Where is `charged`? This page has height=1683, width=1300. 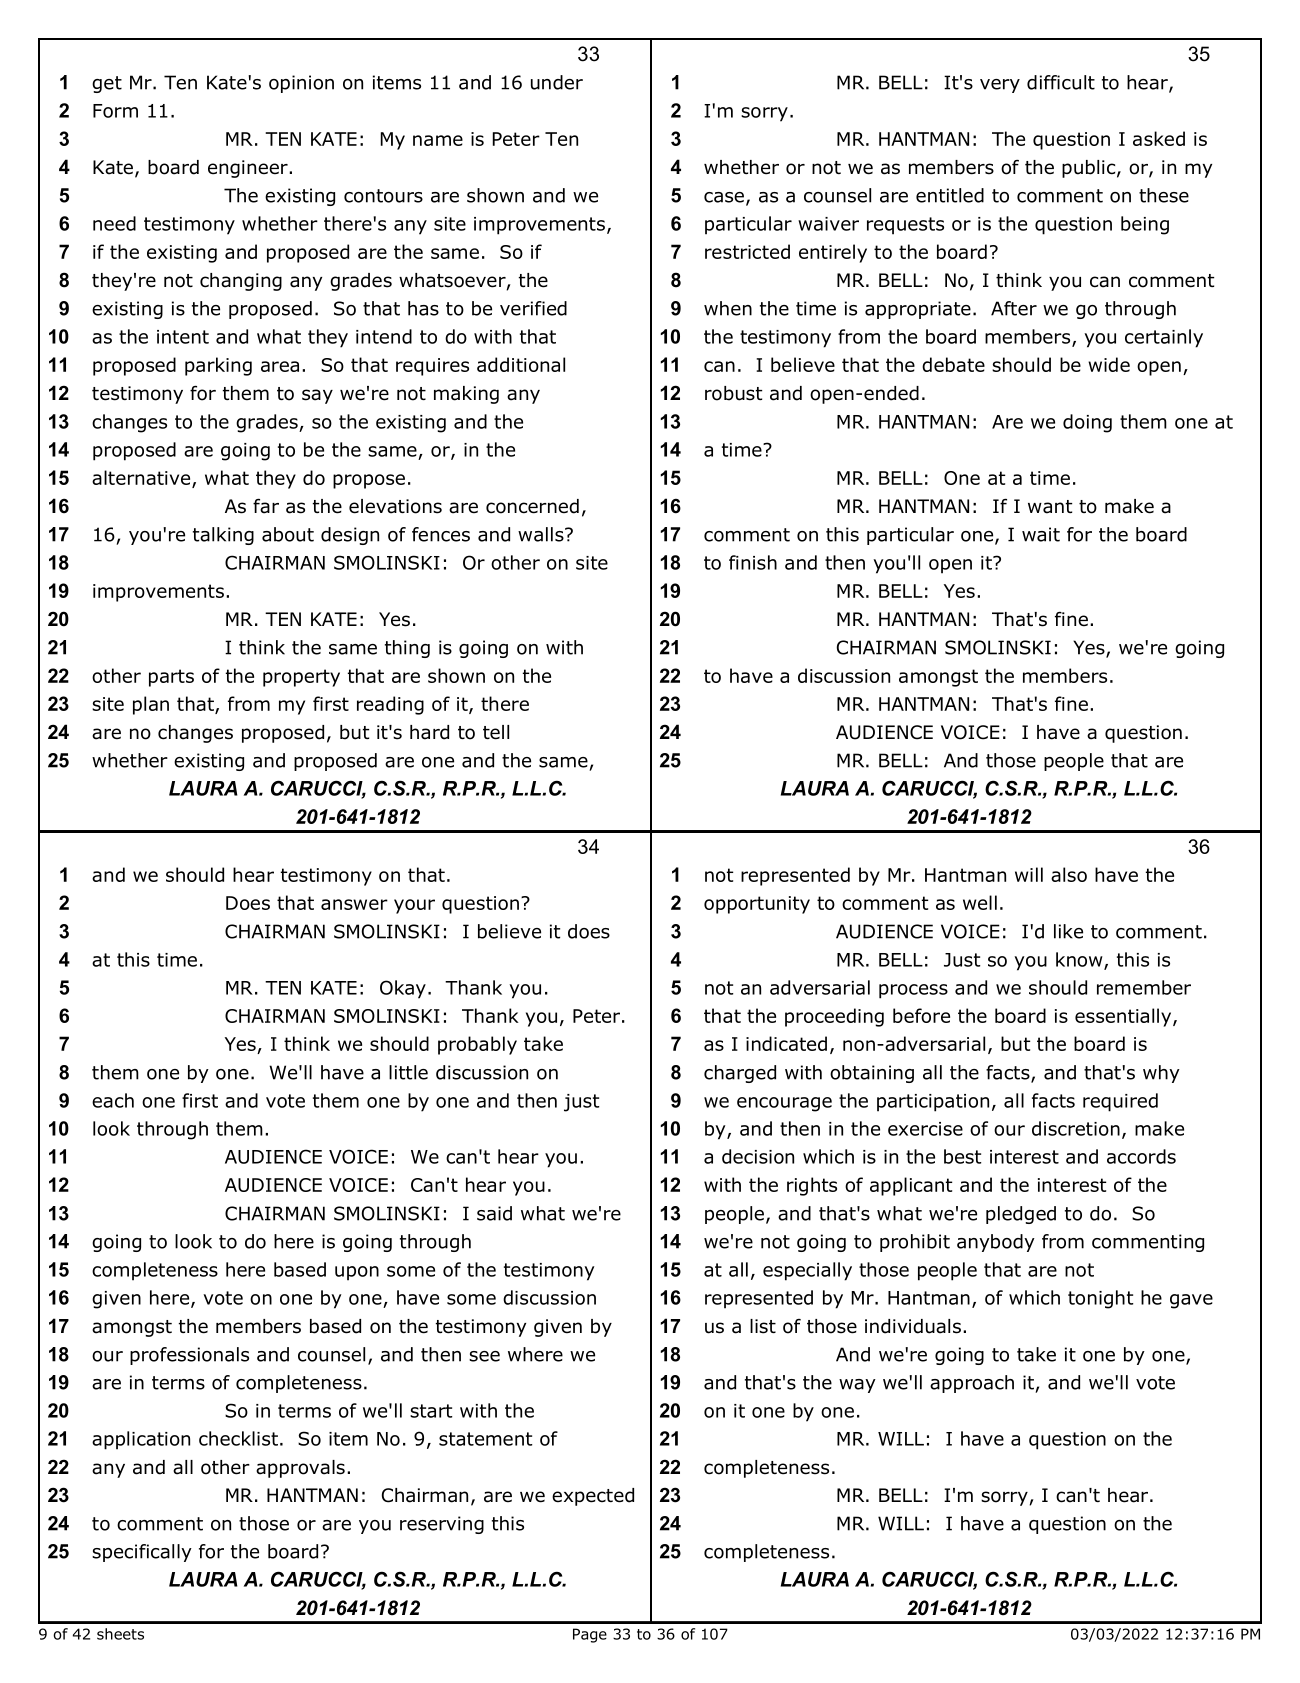
charged is located at coordinates (740, 1074).
